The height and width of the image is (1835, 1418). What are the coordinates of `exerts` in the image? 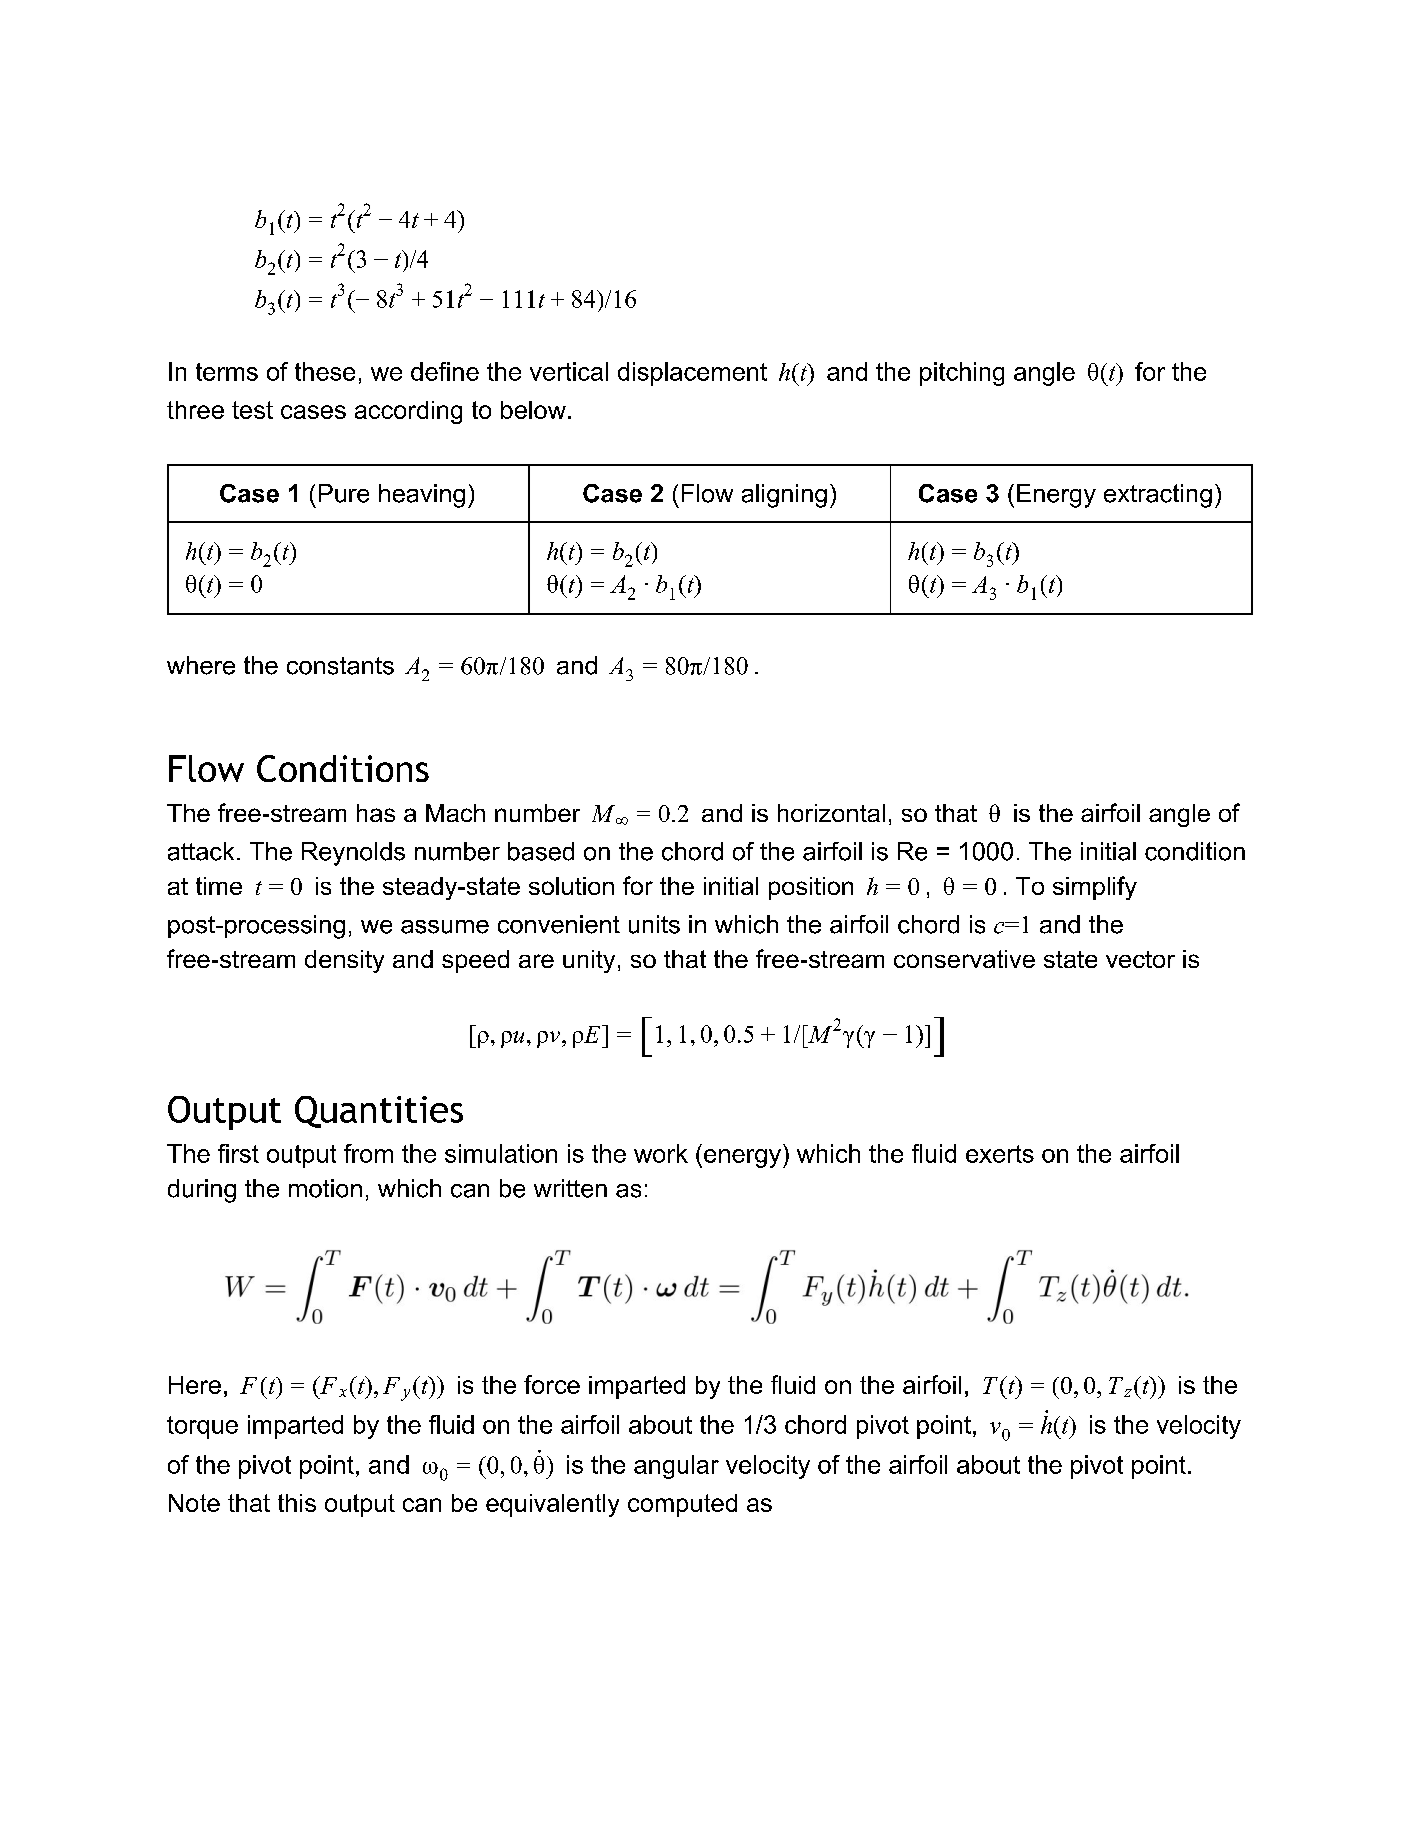 It's located at (1000, 1154).
